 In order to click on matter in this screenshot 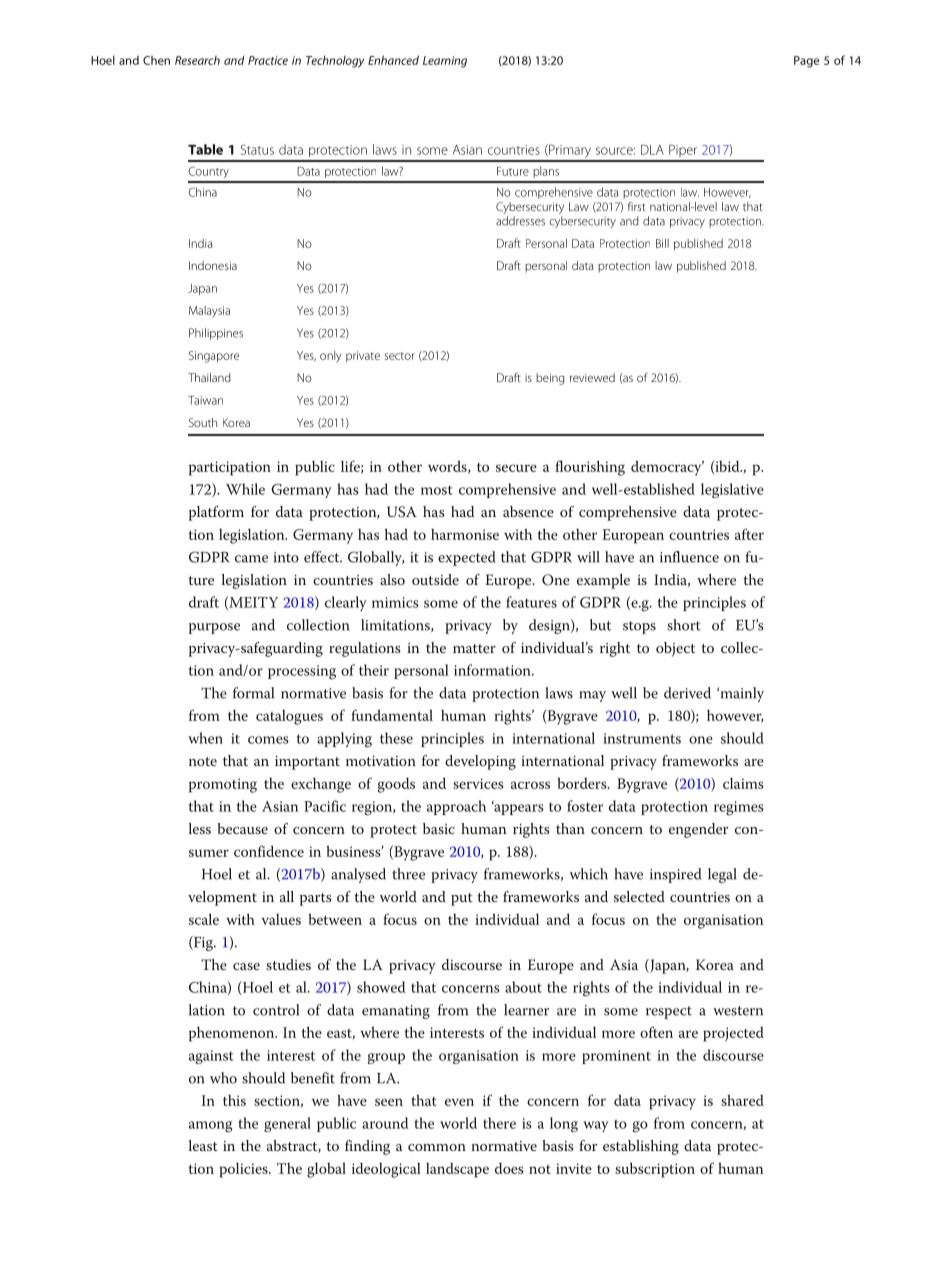, I will do `click(474, 648)`.
